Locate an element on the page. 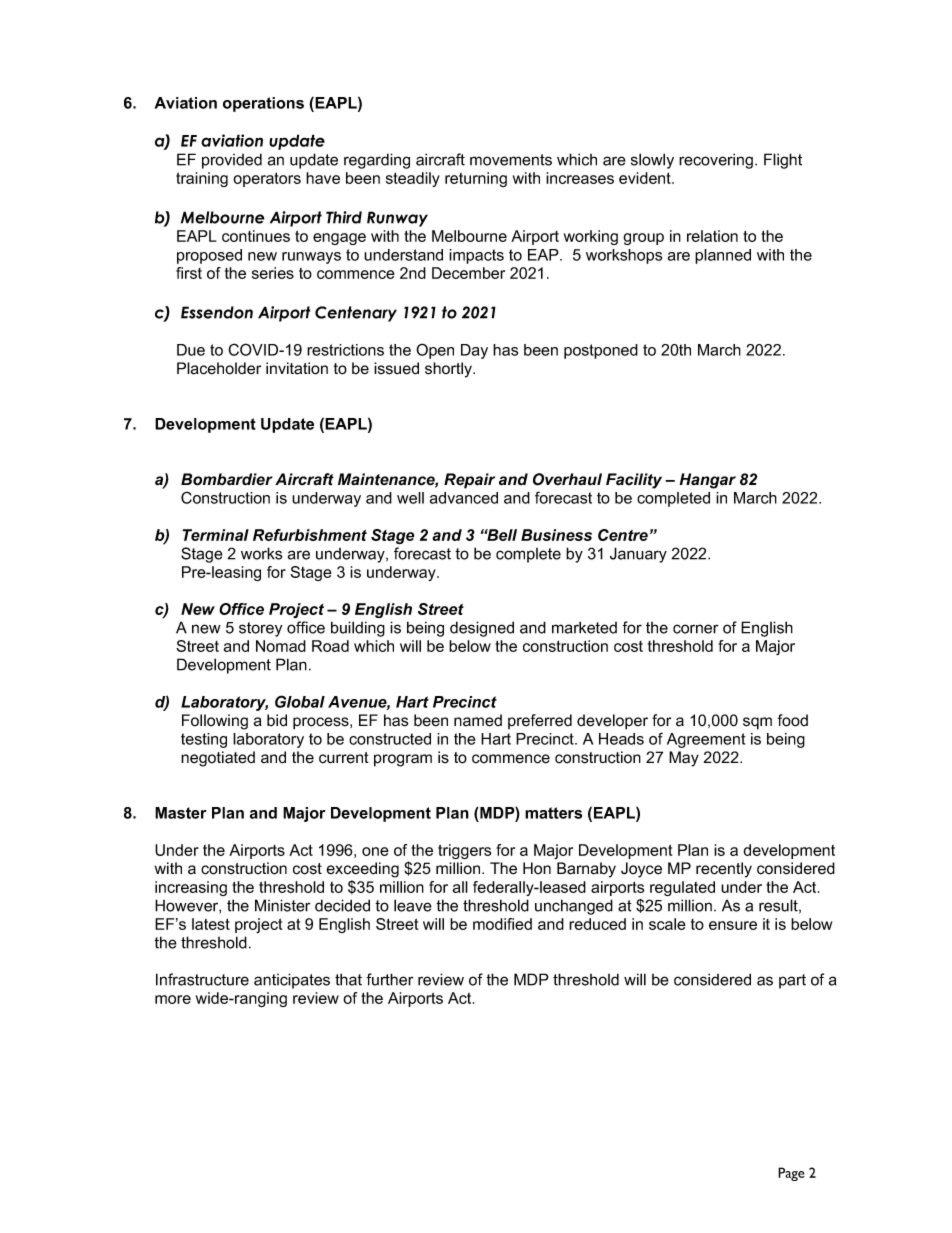  movements is located at coordinates (511, 160).
